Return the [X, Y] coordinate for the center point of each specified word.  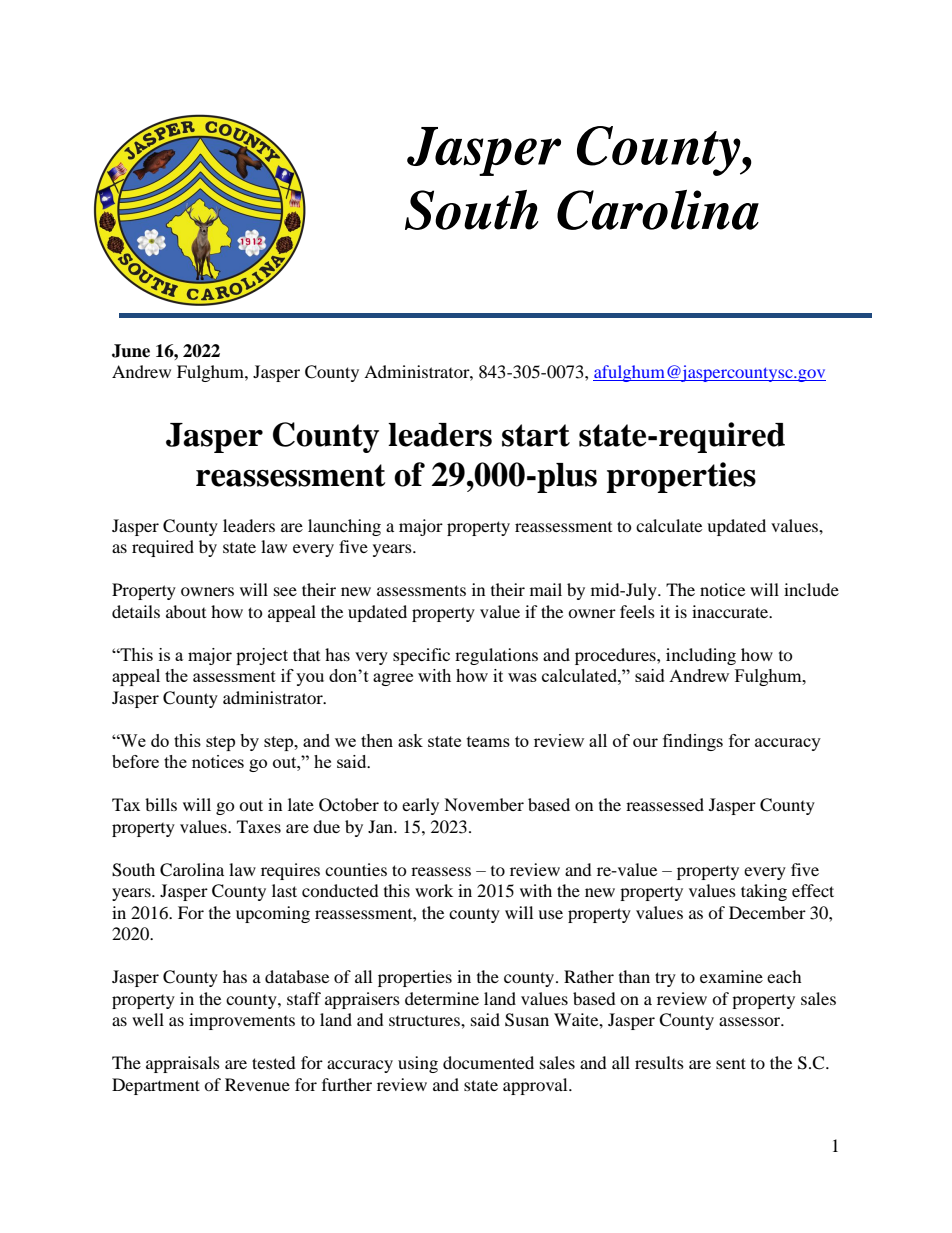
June [131, 351]
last [284, 890]
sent [731, 1063]
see [285, 591]
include [811, 589]
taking [764, 892]
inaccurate [731, 611]
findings [693, 742]
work [434, 890]
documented [488, 1062]
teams [488, 741]
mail [546, 589]
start [536, 435]
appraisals [183, 1064]
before [135, 761]
